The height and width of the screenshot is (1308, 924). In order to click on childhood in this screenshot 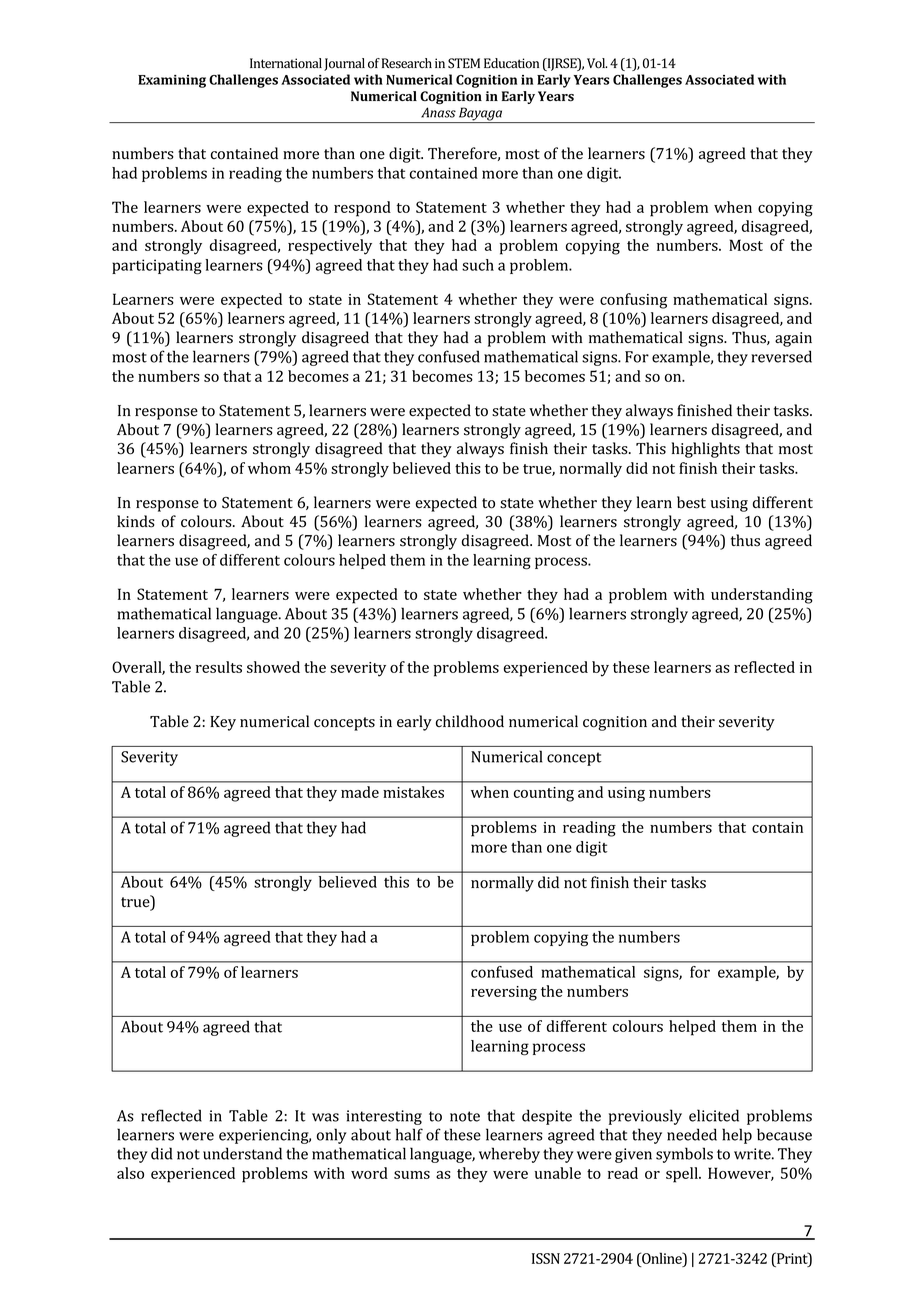, I will do `click(470, 721)`.
